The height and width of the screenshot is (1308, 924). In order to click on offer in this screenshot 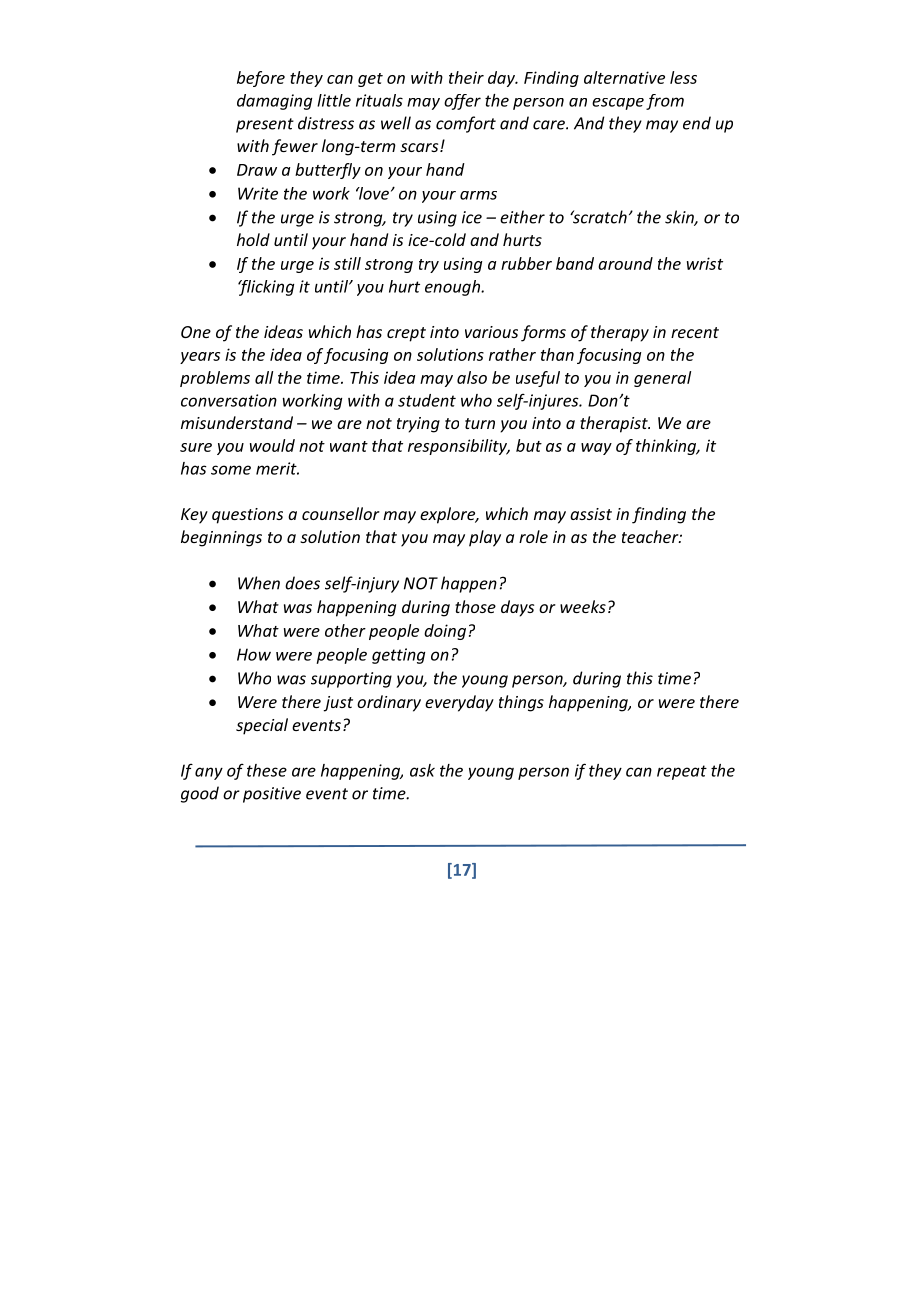, I will do `click(462, 102)`.
